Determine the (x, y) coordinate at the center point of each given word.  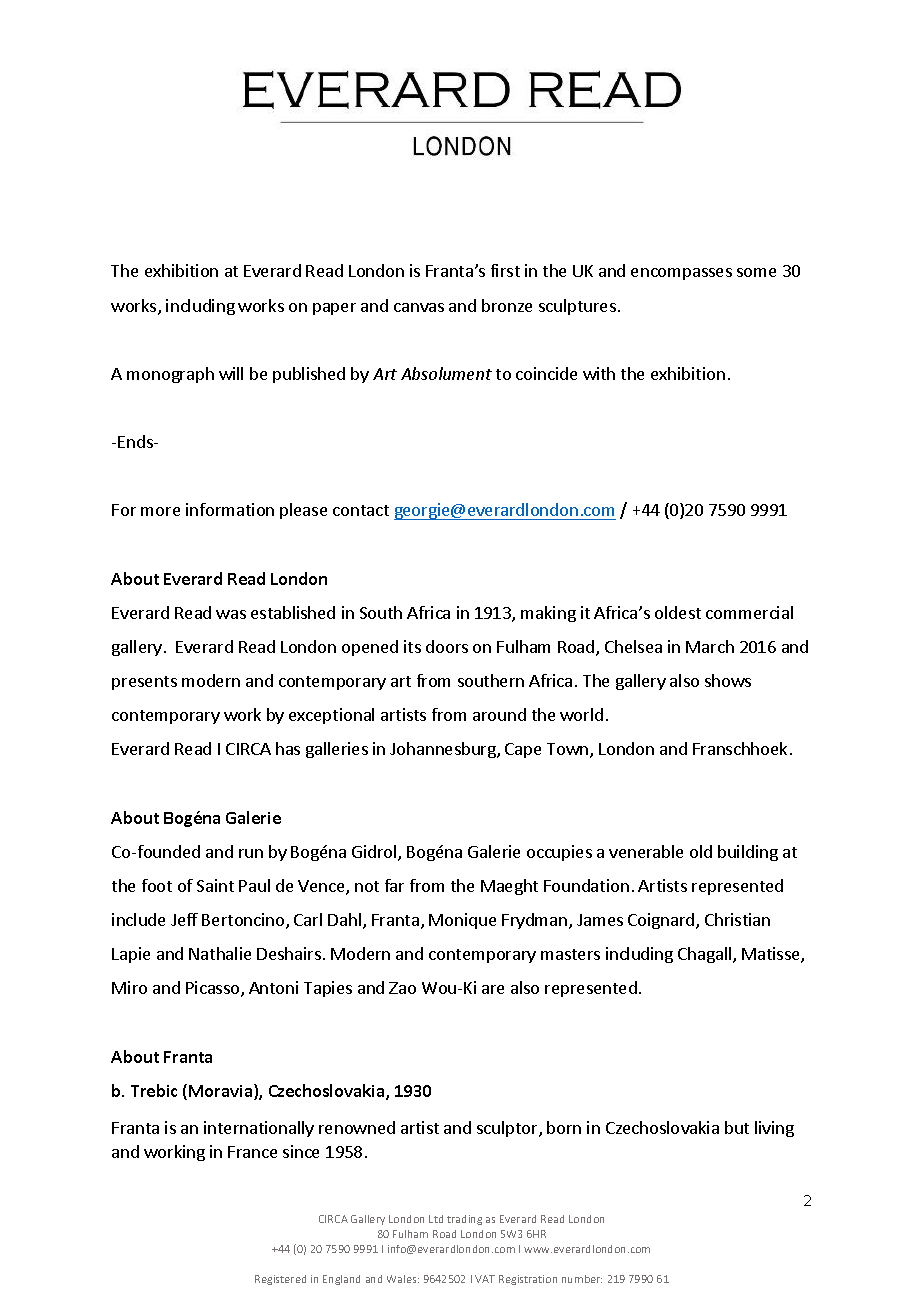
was (231, 614)
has (288, 748)
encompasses (681, 274)
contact (361, 510)
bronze (507, 305)
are (493, 989)
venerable (646, 851)
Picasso (214, 989)
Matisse (772, 955)
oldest (678, 612)
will (231, 373)
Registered (280, 1280)
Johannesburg (444, 750)
